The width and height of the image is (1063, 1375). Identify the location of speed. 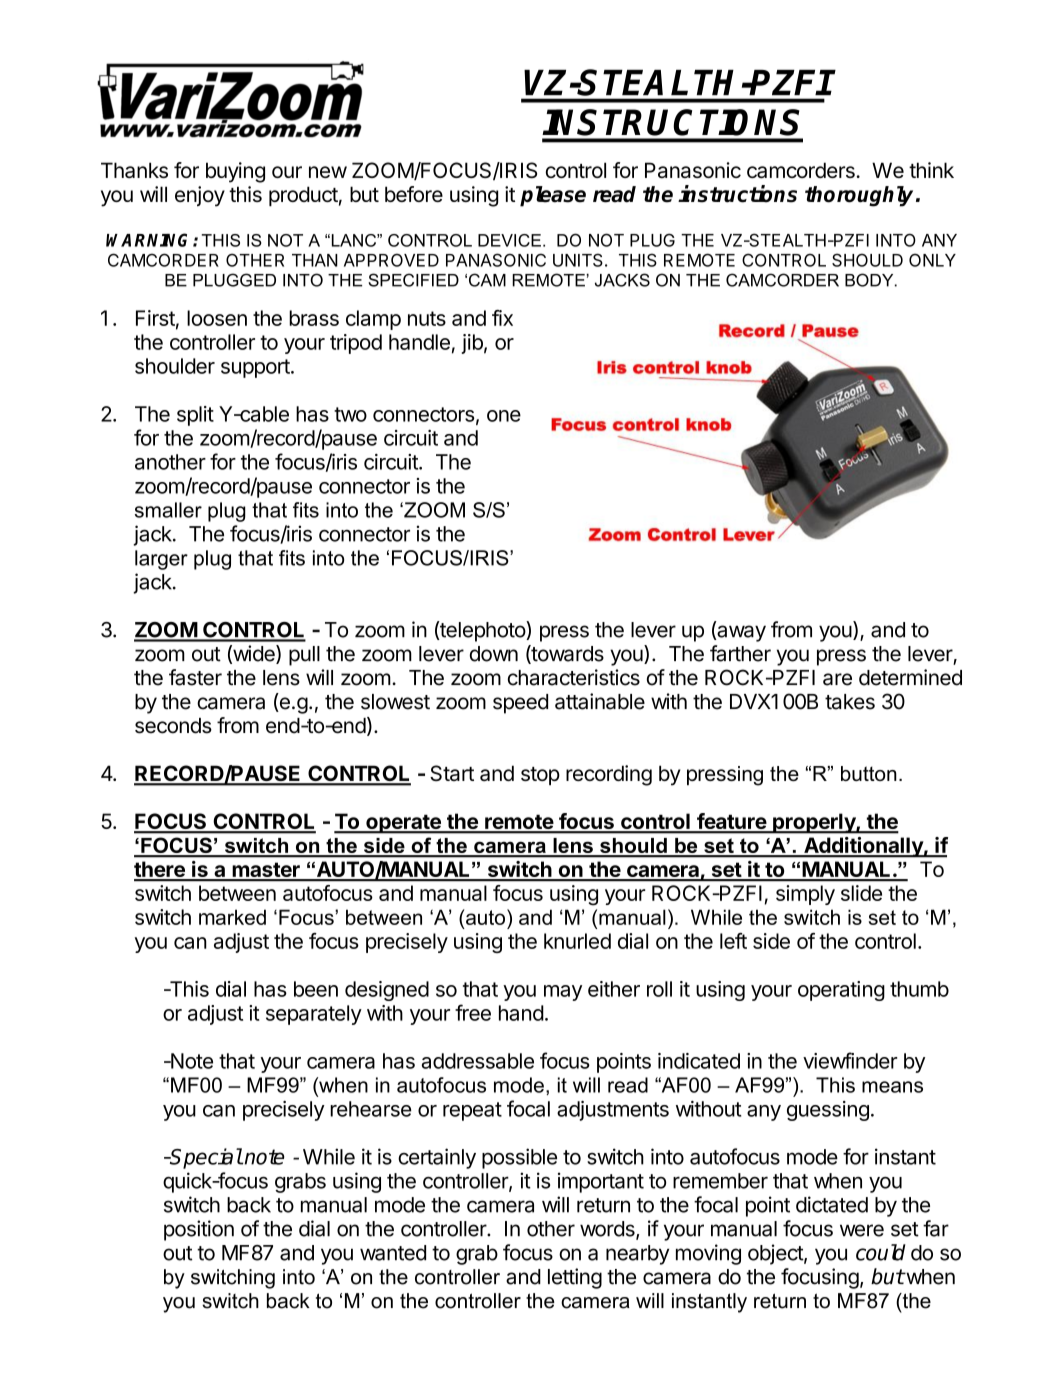
(520, 704).
